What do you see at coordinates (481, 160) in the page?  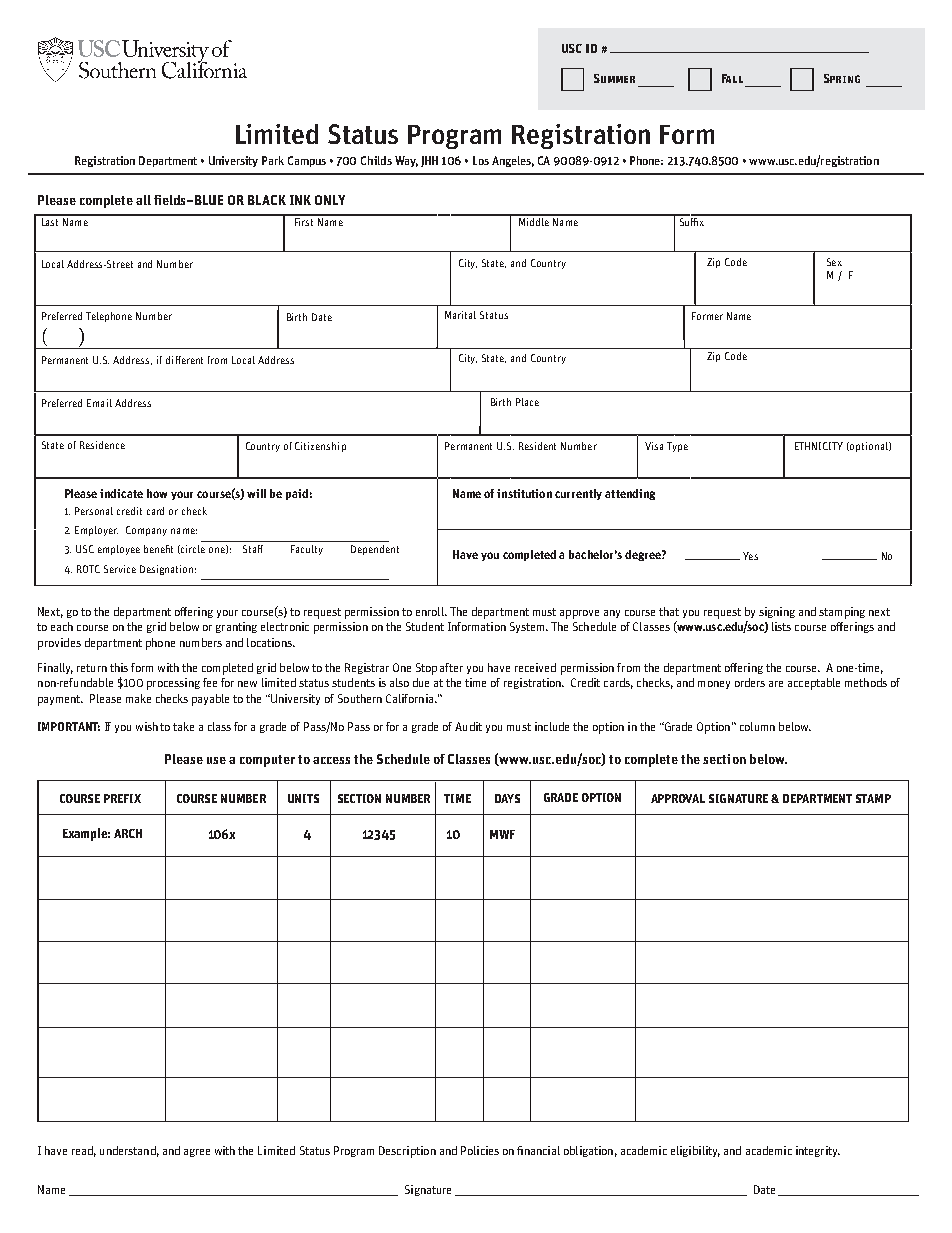 I see `Los` at bounding box center [481, 160].
